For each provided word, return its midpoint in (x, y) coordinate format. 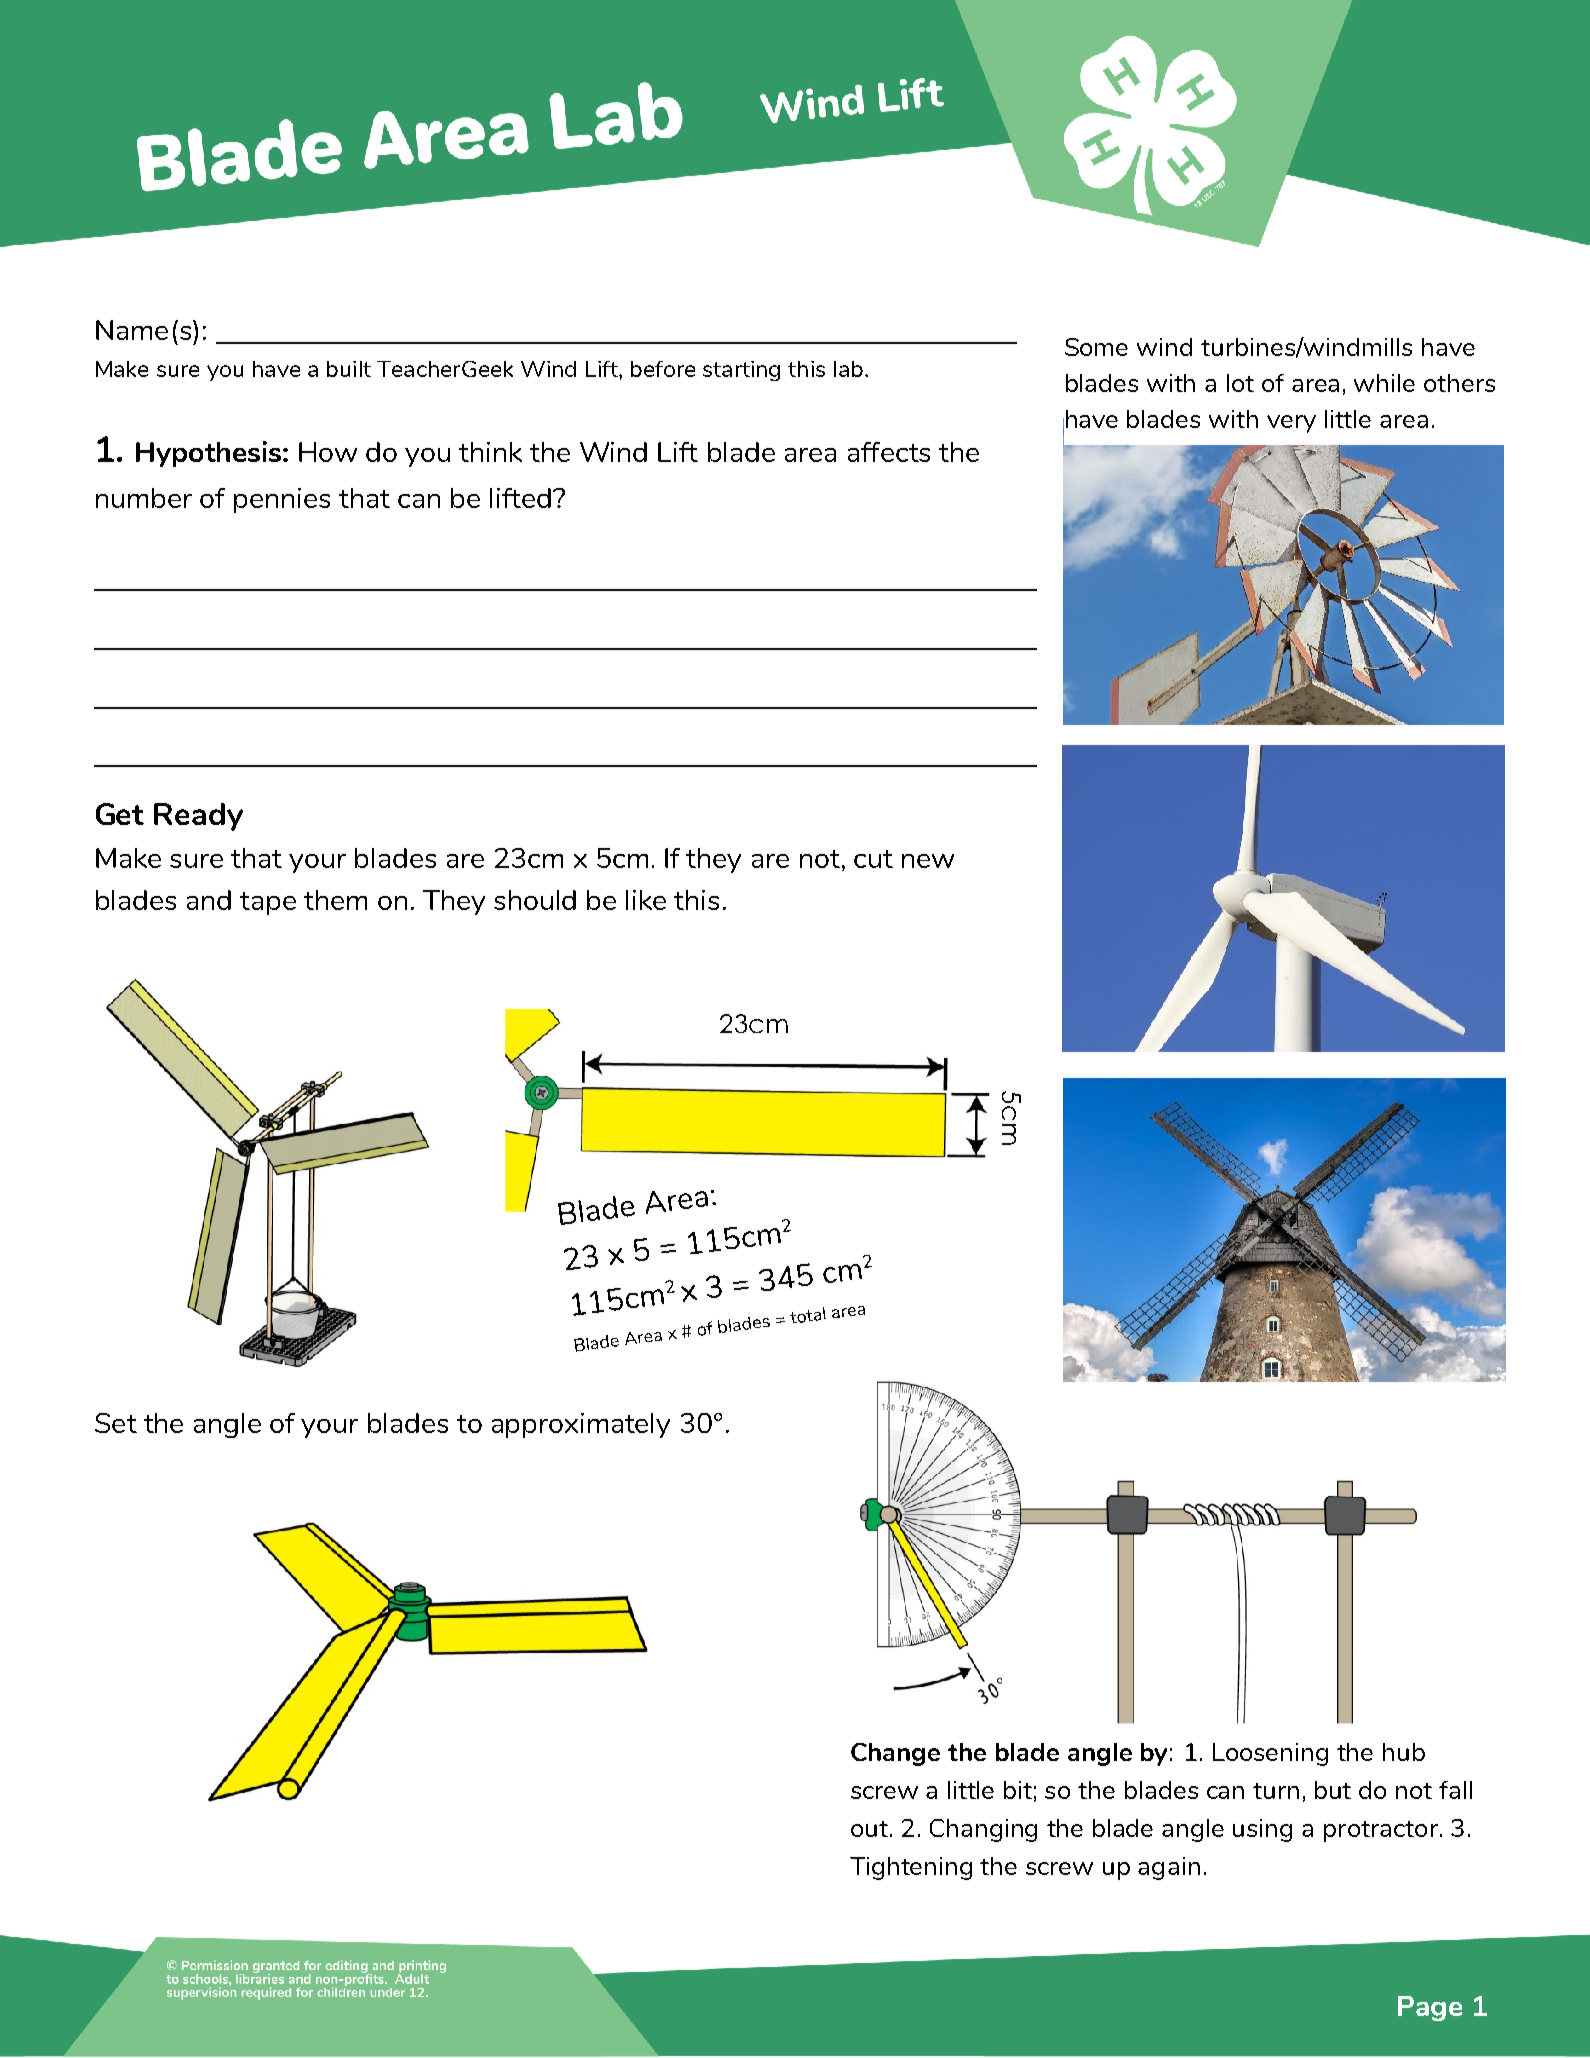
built (349, 369)
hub (1404, 1752)
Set (116, 1423)
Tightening (911, 1868)
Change (895, 1754)
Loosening (1270, 1754)
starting (741, 371)
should (535, 900)
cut (873, 859)
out (869, 1829)
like (646, 900)
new (928, 861)
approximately (581, 1425)
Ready (198, 817)
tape (268, 903)
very (1291, 424)
